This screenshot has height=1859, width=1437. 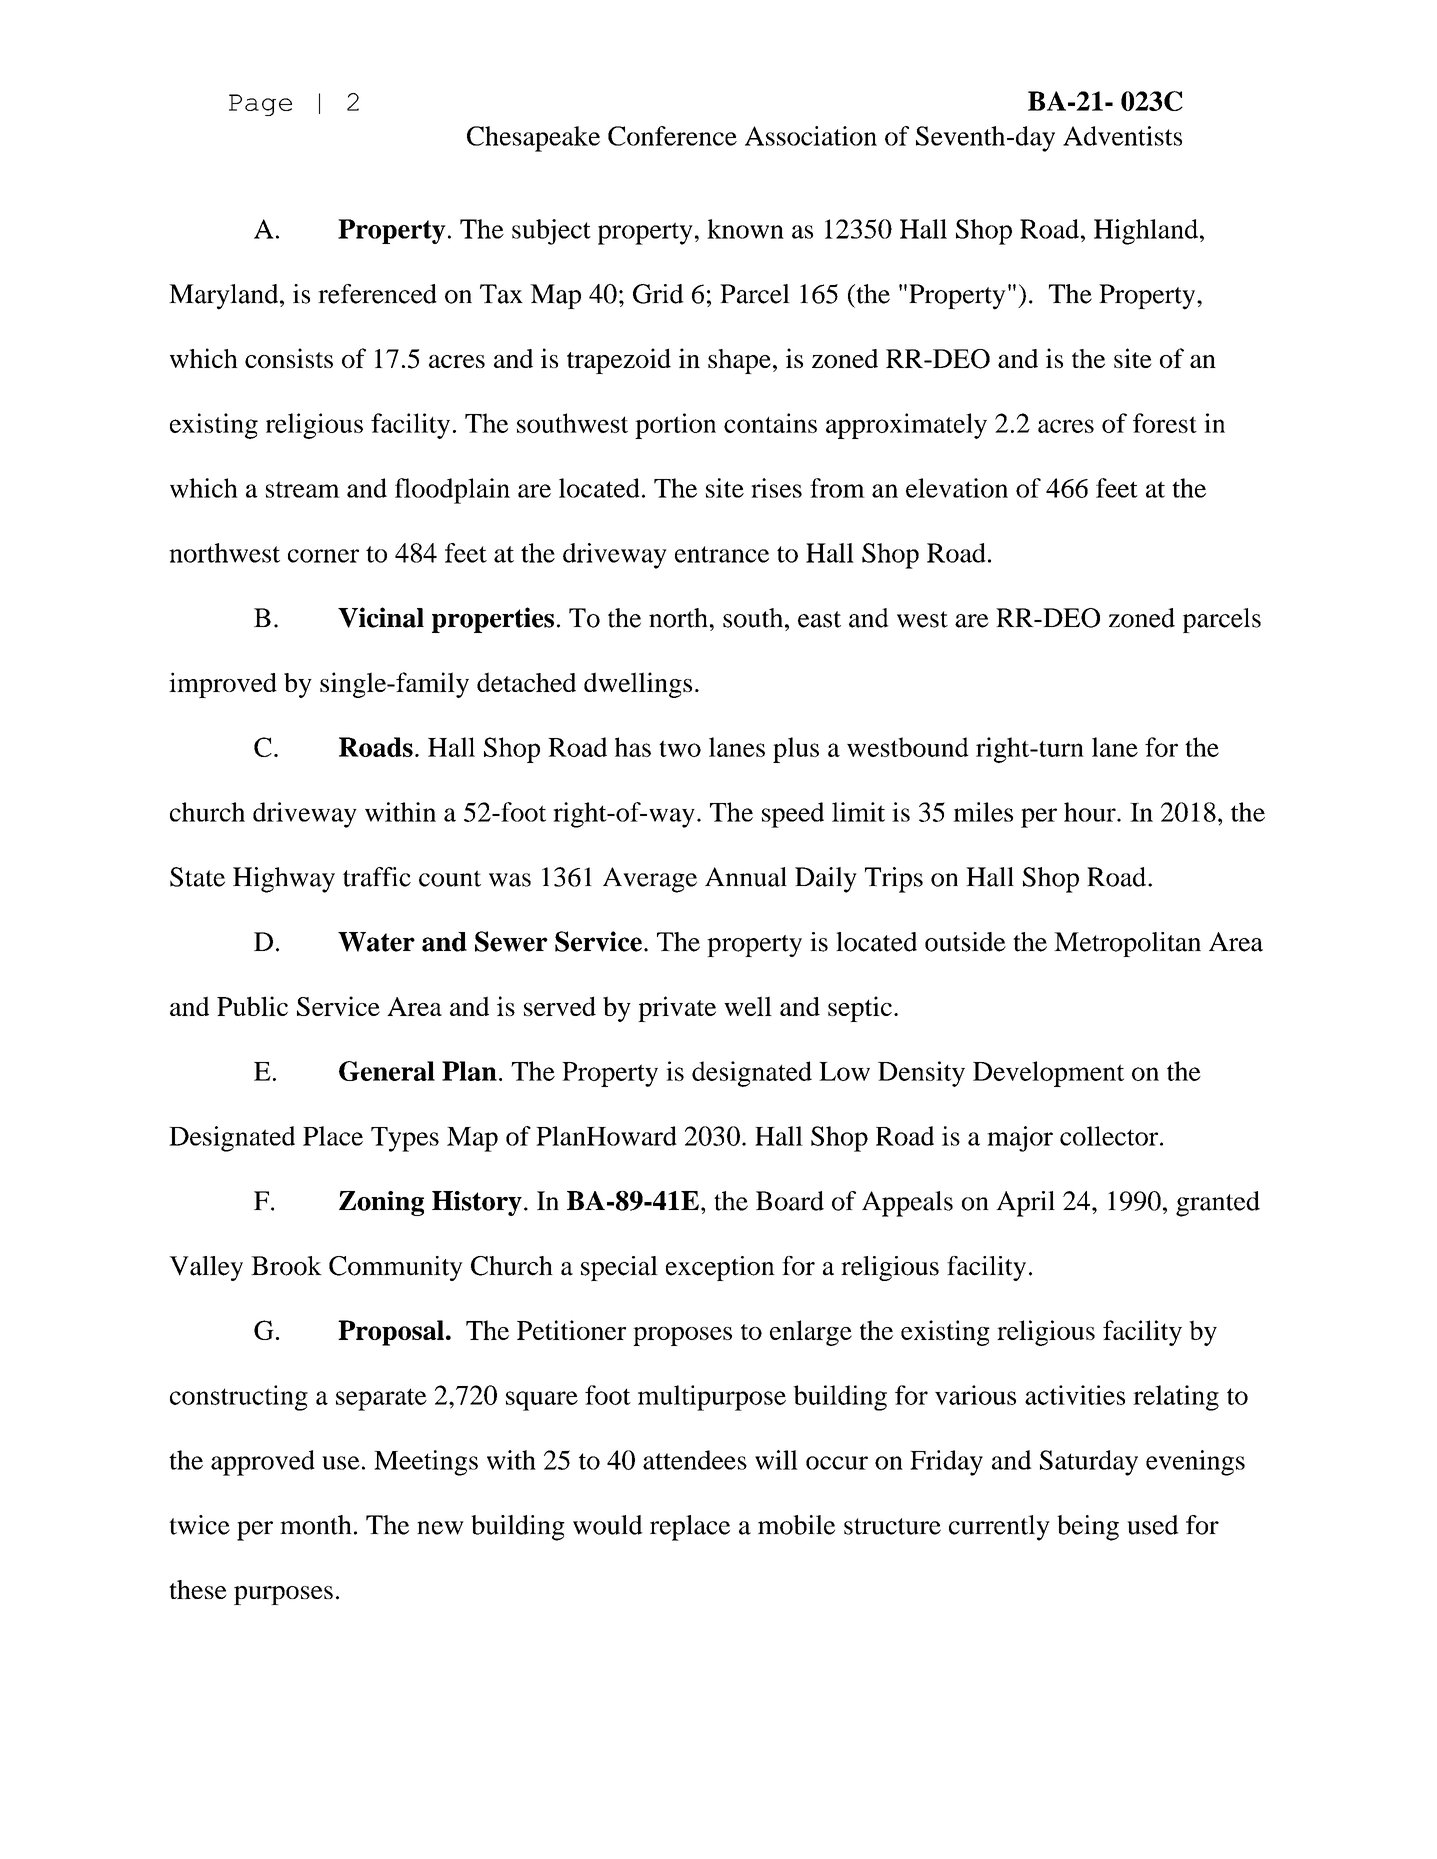 What do you see at coordinates (1091, 812) in the screenshot?
I see `hour` at bounding box center [1091, 812].
